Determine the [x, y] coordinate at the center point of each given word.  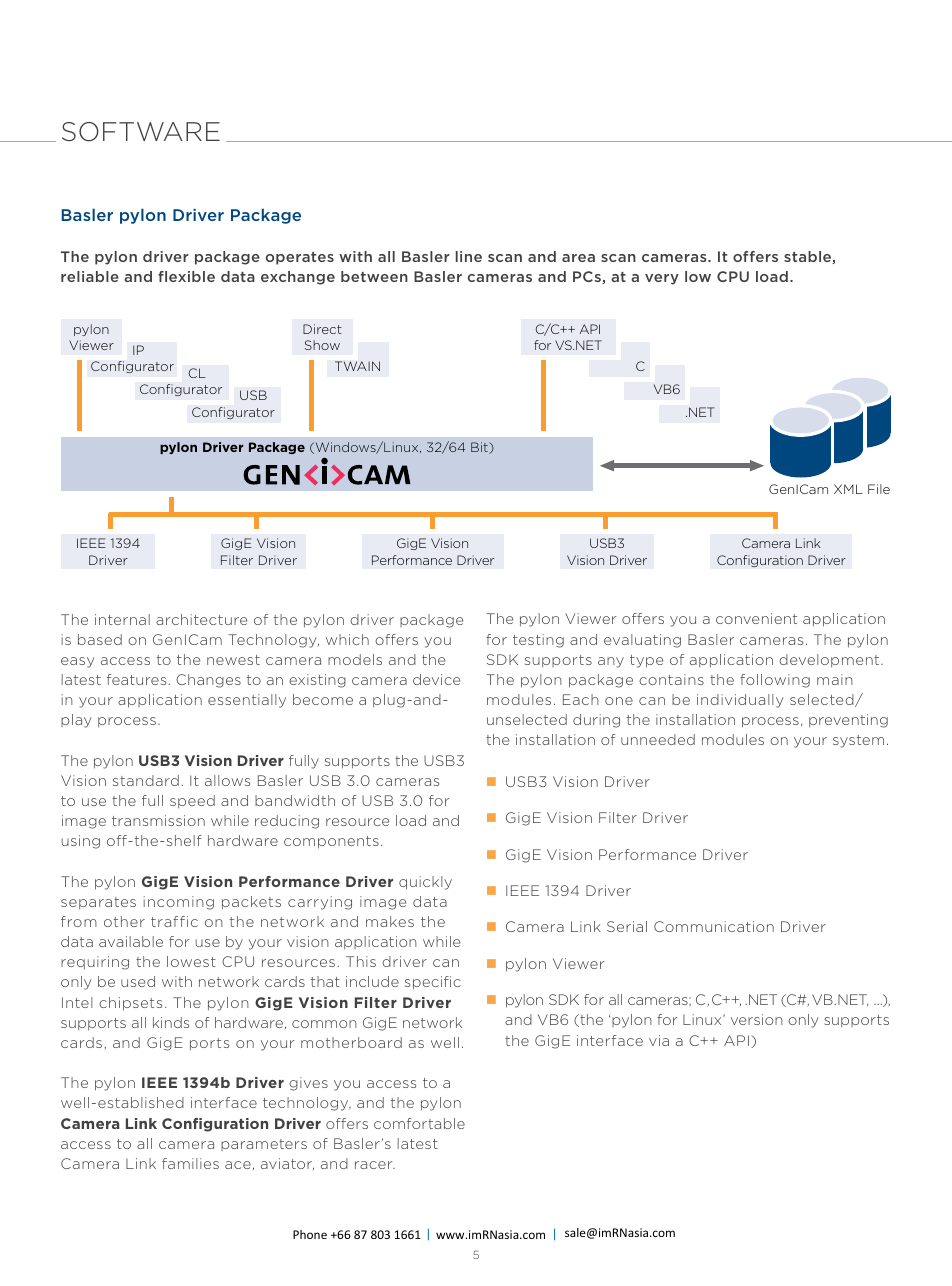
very [662, 279]
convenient [756, 618]
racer [375, 1165]
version [757, 1019]
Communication [714, 926]
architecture [201, 619]
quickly [425, 883]
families [190, 1163]
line [469, 256]
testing [538, 641]
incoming [179, 903]
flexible [186, 276]
